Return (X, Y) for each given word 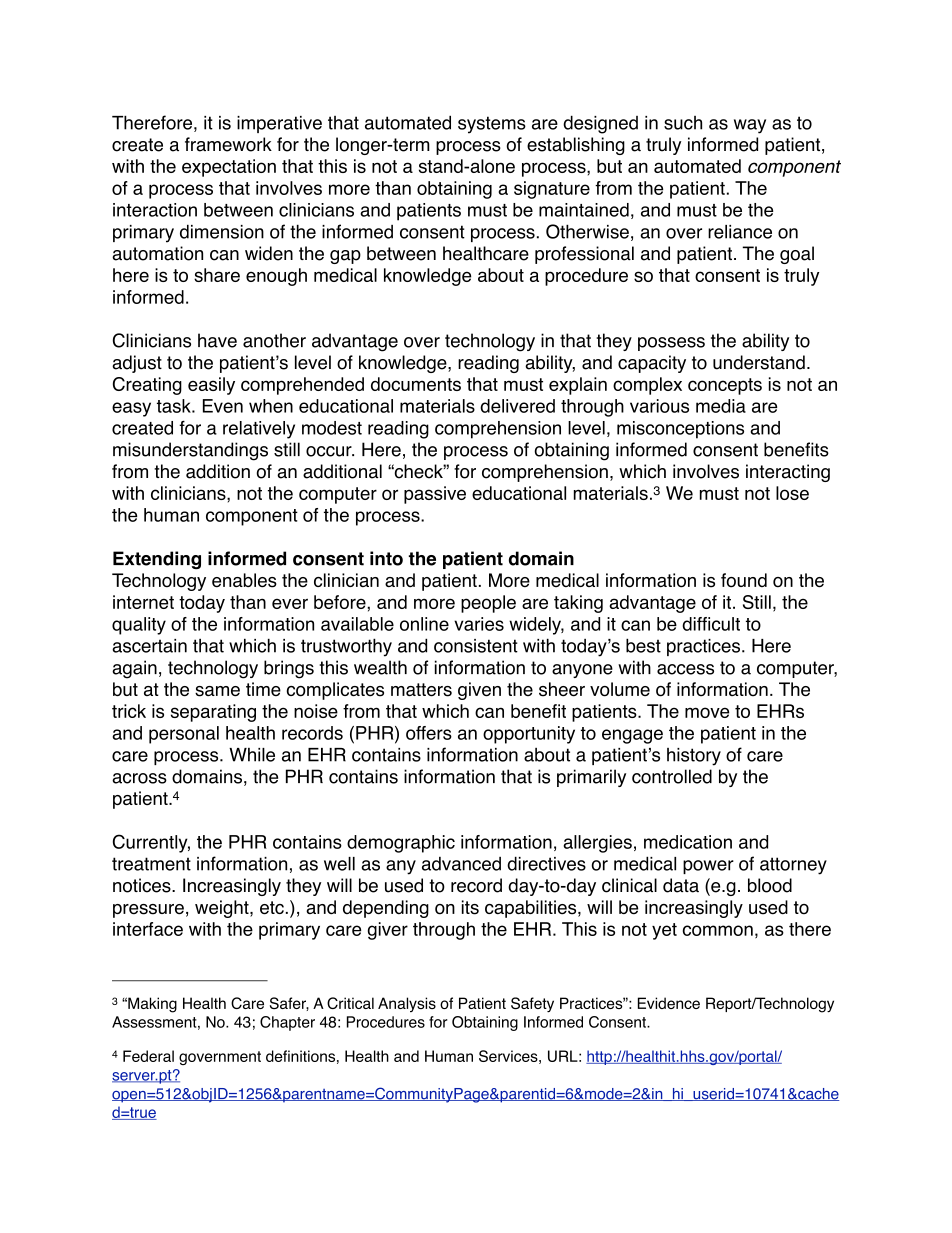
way (750, 126)
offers (429, 733)
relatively (259, 430)
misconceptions (680, 430)
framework (228, 144)
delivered (517, 406)
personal (184, 735)
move (707, 712)
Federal (148, 1056)
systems (492, 125)
